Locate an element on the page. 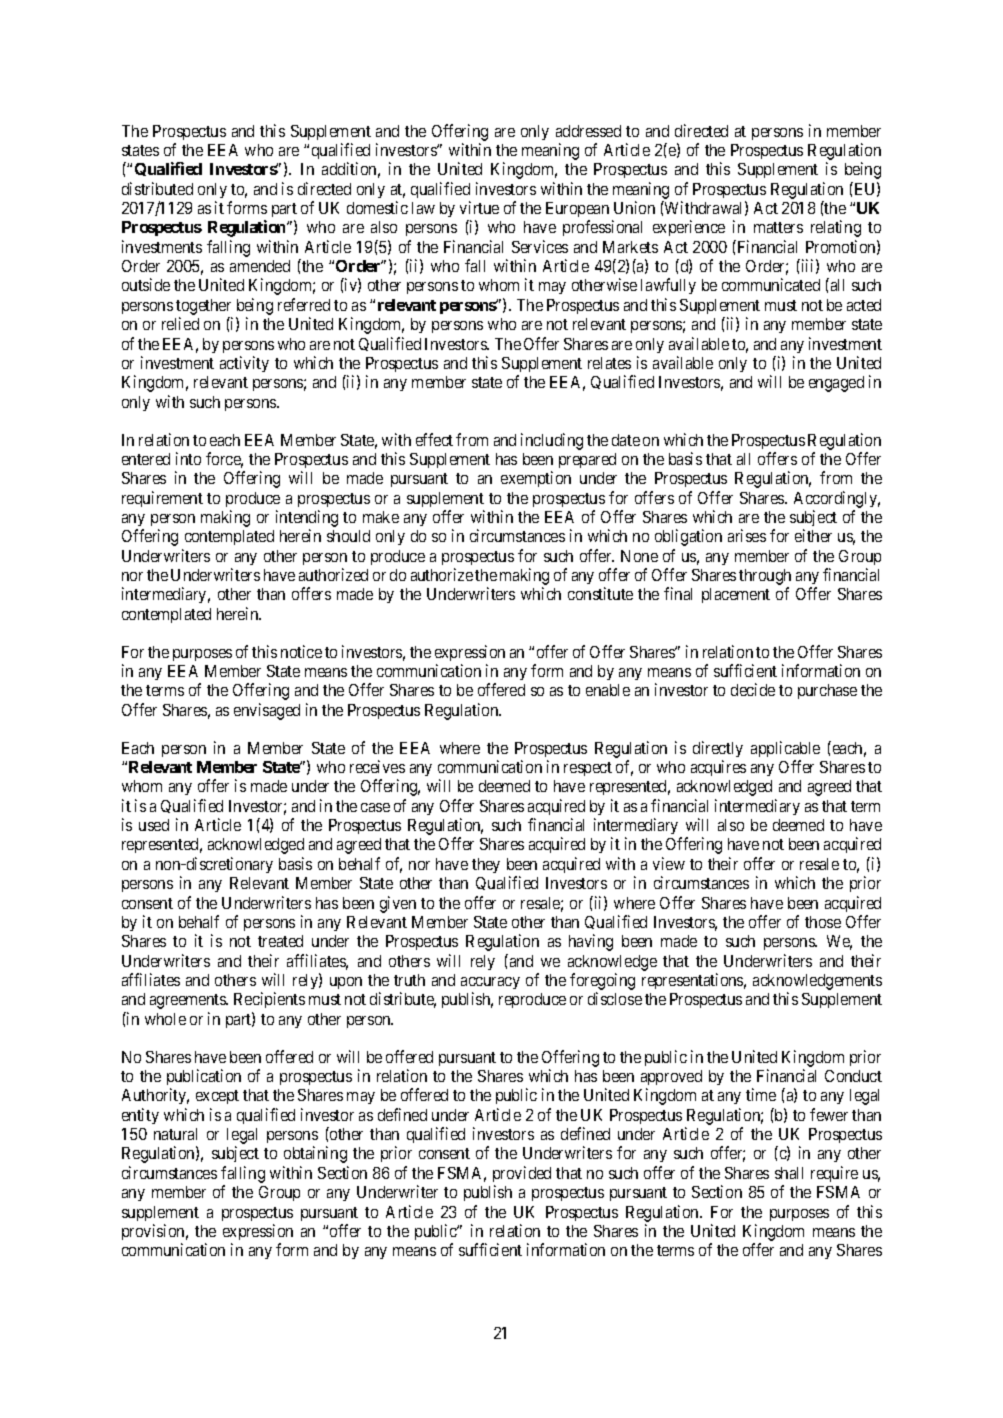  they is located at coordinates (486, 865).
